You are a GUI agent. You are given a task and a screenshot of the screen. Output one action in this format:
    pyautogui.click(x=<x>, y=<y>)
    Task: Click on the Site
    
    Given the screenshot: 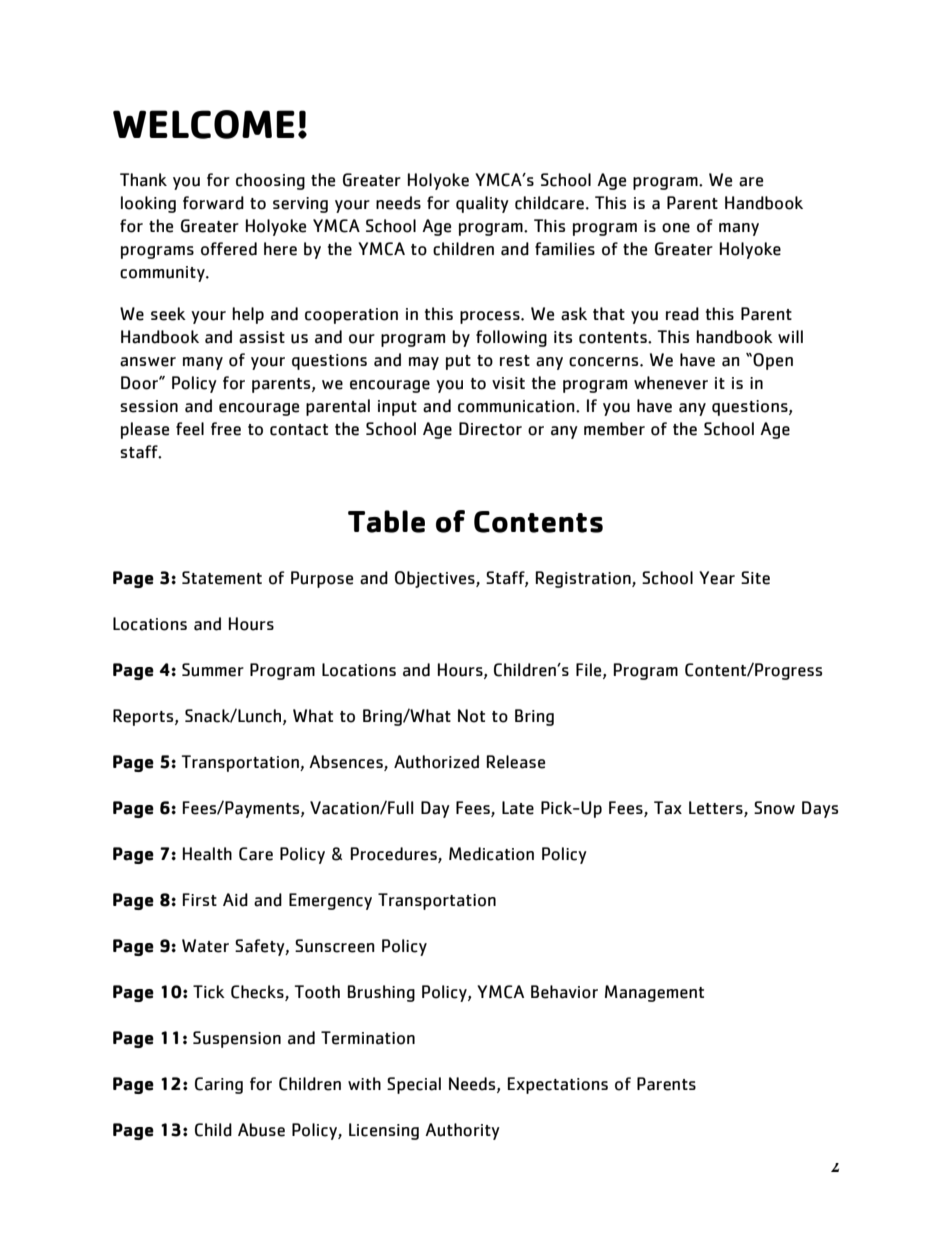 What is the action you would take?
    pyautogui.click(x=755, y=578)
